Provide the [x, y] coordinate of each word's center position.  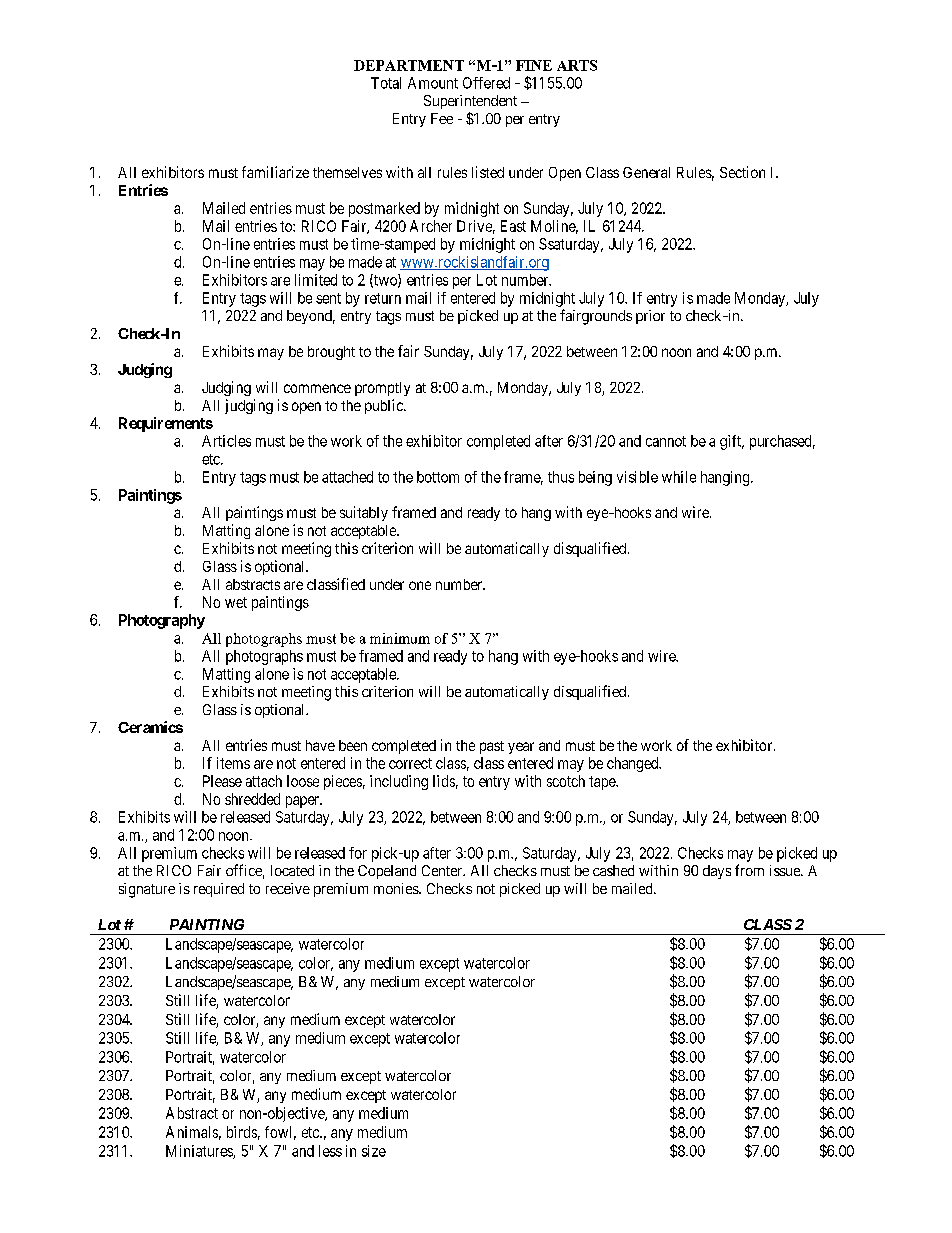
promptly [382, 389]
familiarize [275, 172]
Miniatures [200, 1152]
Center [443, 870]
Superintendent [470, 102]
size [374, 1151]
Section [742, 172]
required [219, 890]
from [749, 870]
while [679, 477]
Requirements [166, 424]
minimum [400, 638]
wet [236, 602]
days [717, 872]
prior [650, 317]
